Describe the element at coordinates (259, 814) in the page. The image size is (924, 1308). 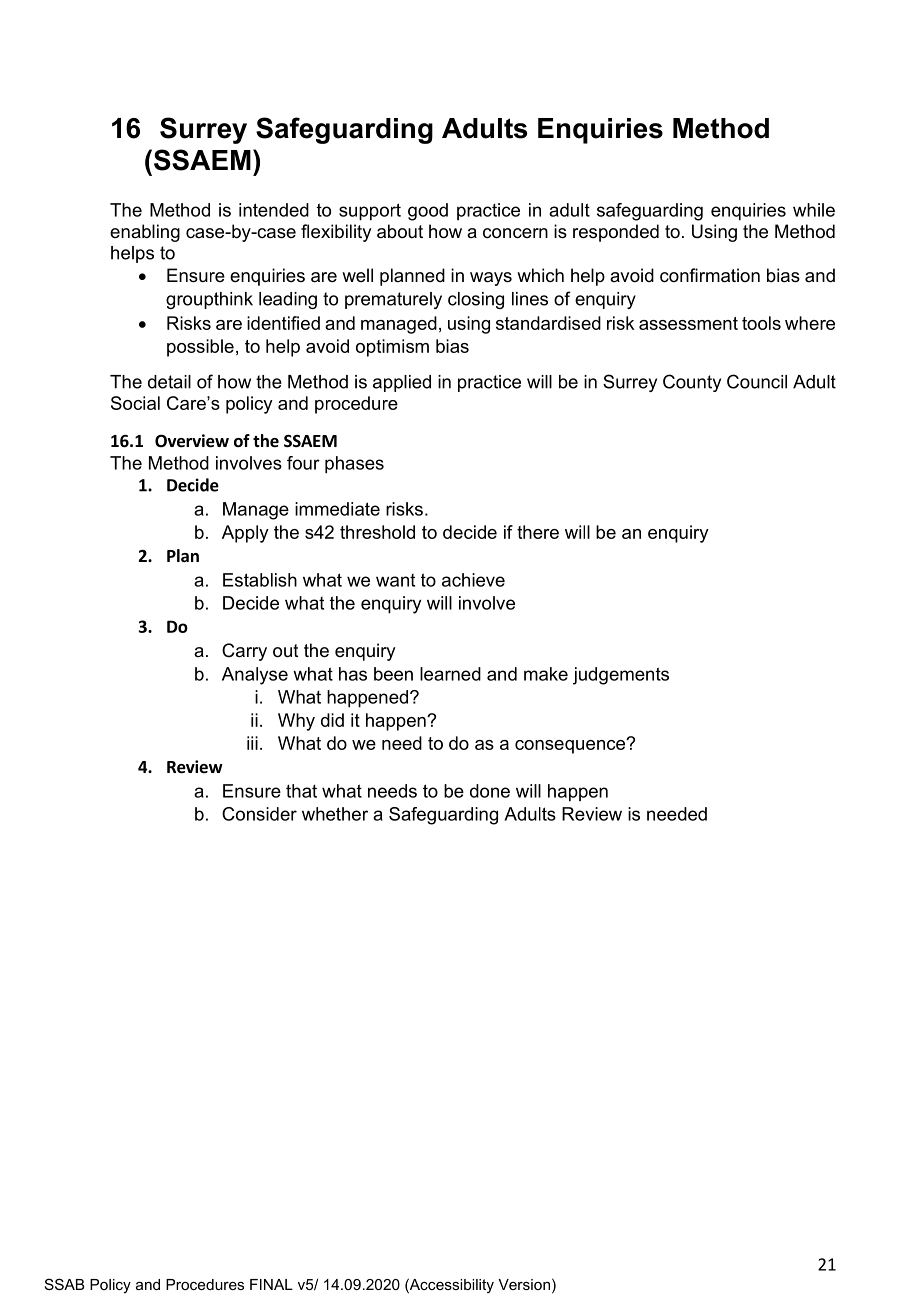
I see `Consider` at that location.
